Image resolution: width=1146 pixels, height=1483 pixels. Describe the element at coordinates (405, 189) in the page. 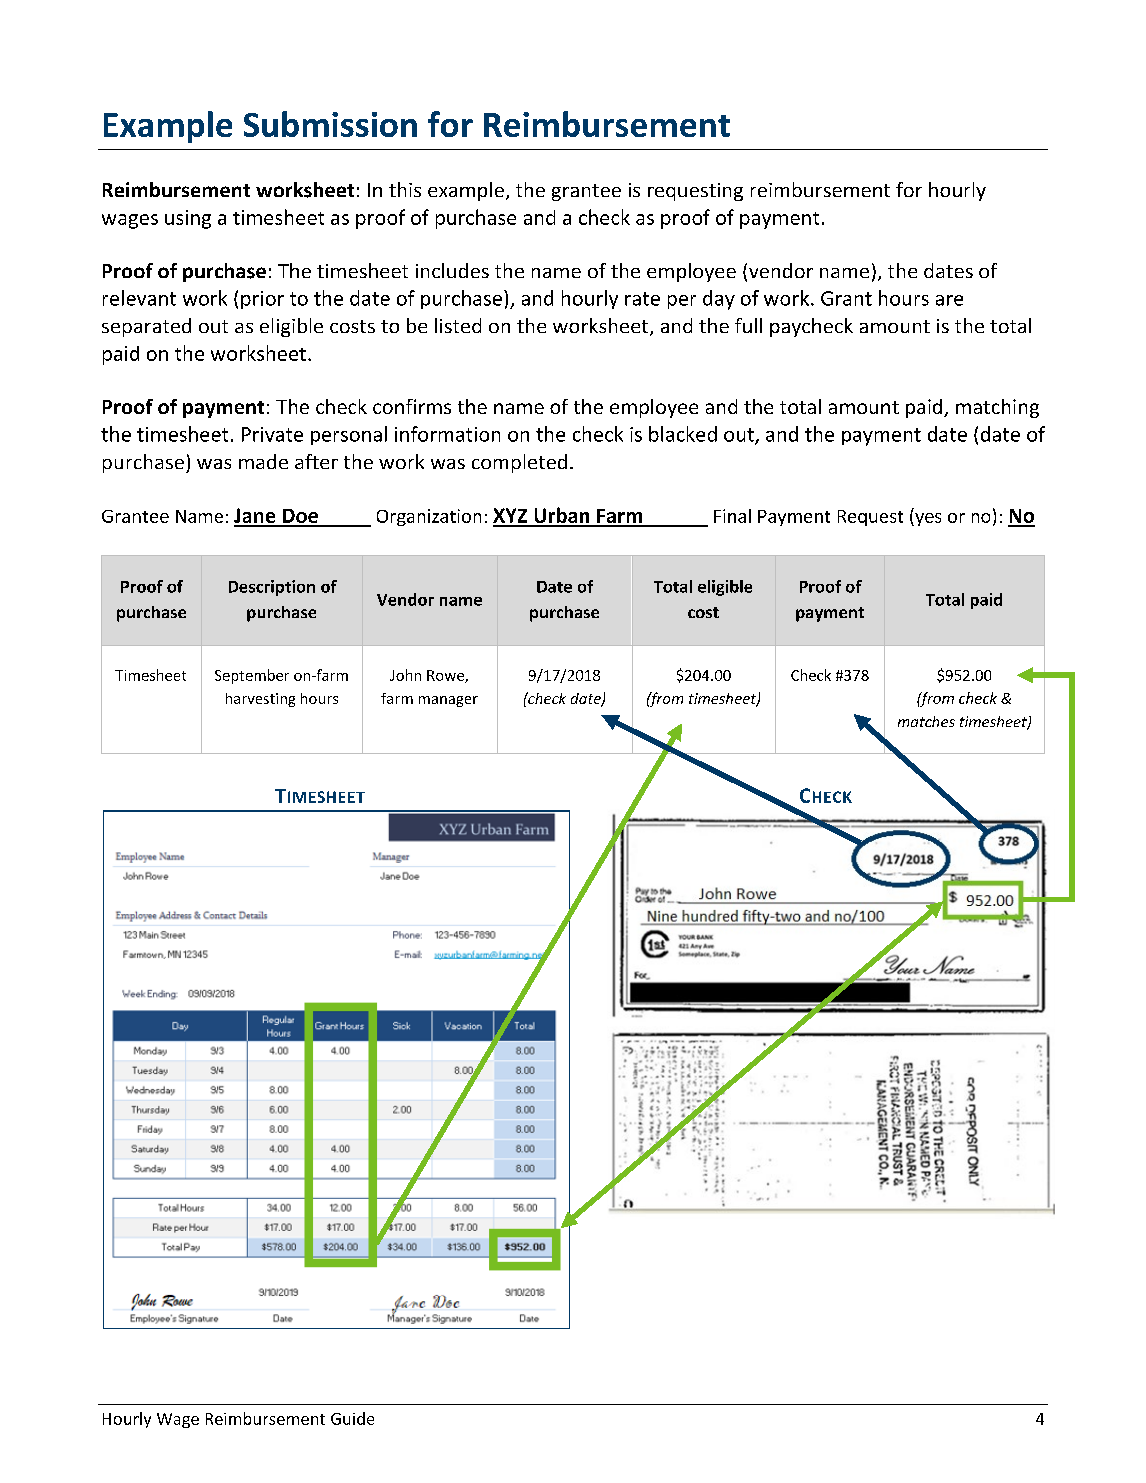

I see `this` at that location.
